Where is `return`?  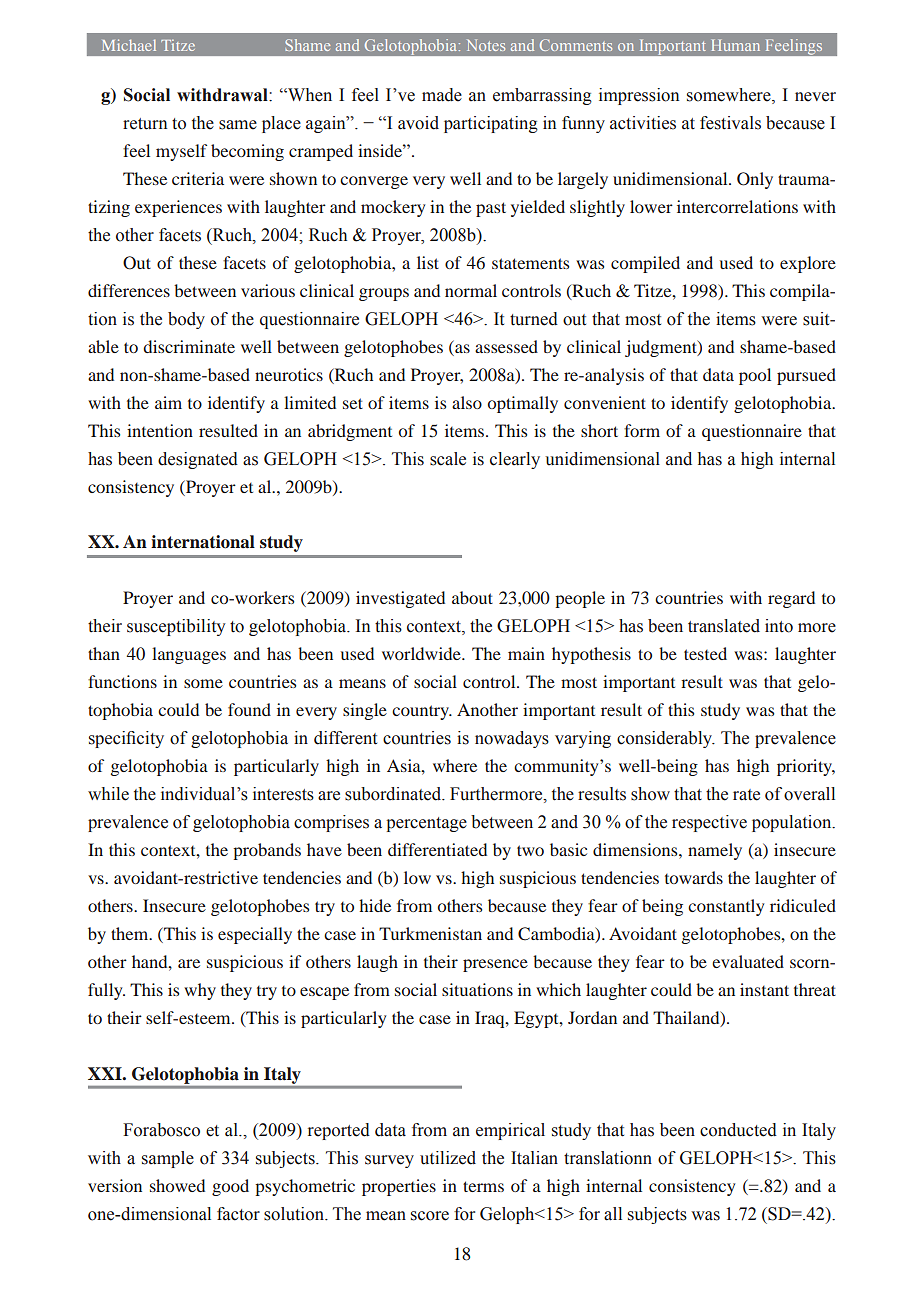
return is located at coordinates (145, 124).
